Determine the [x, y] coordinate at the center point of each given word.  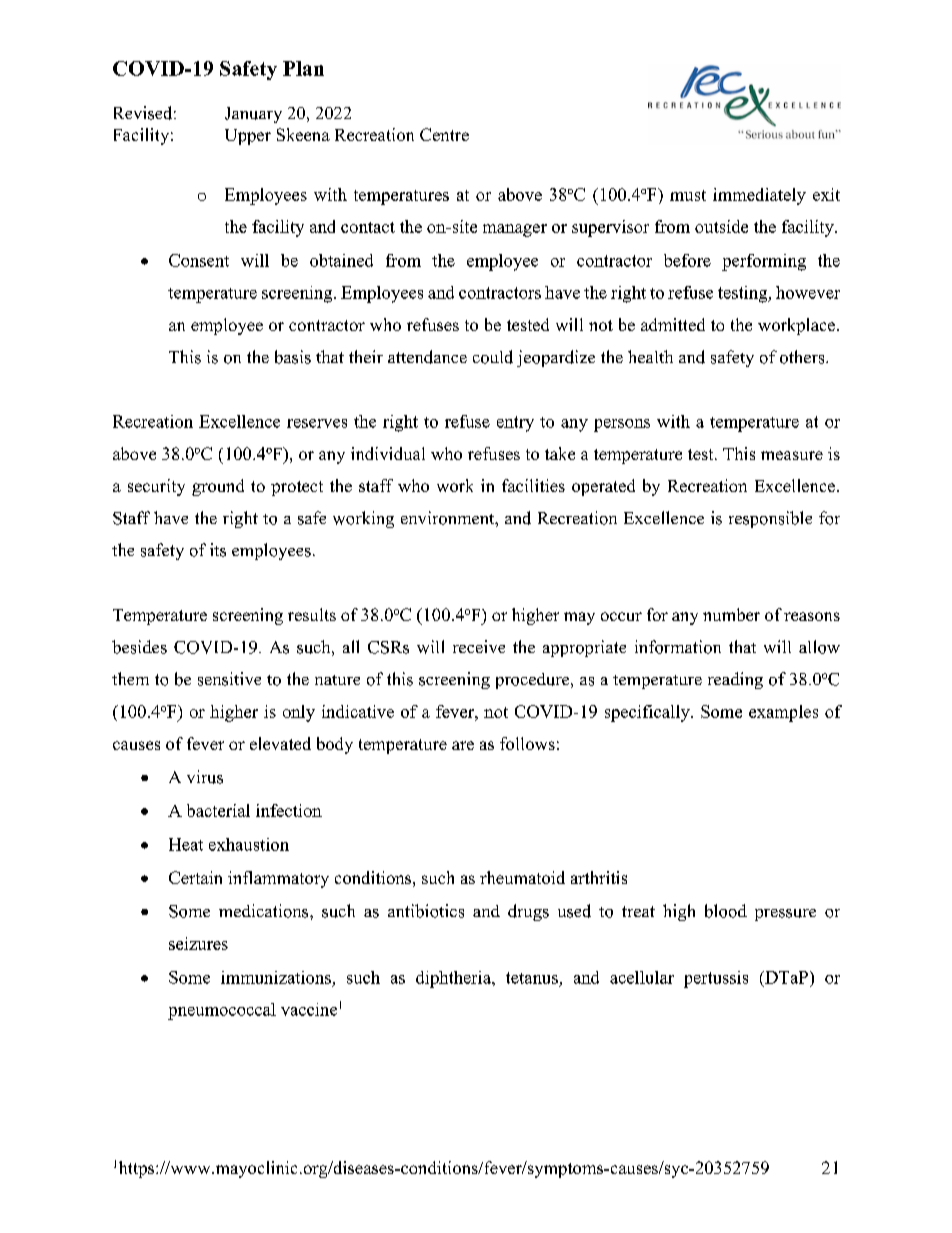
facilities [533, 485]
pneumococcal [222, 1011]
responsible [770, 519]
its [218, 550]
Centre [444, 134]
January [253, 115]
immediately [759, 196]
